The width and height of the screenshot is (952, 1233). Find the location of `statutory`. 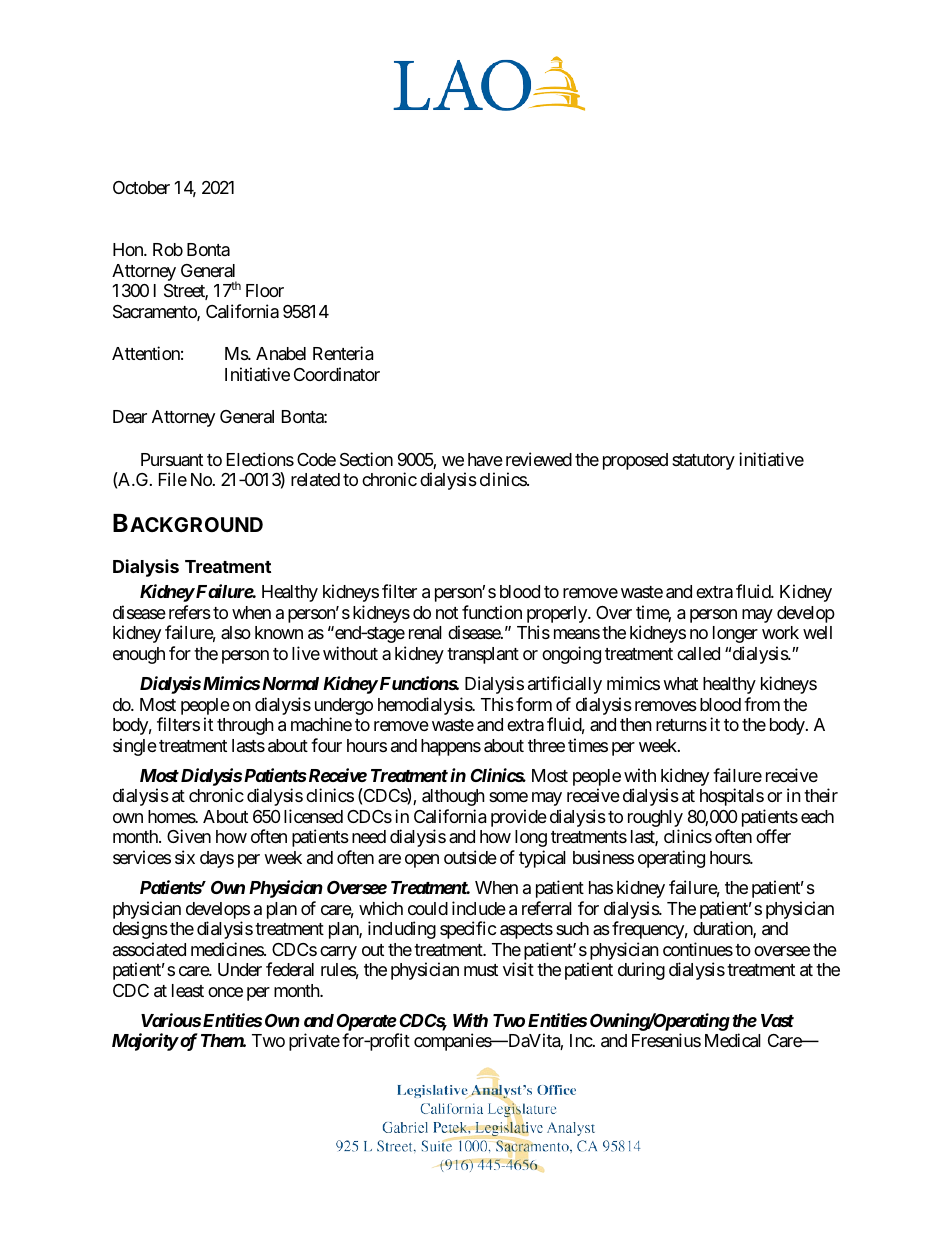

statutory is located at coordinates (703, 462).
